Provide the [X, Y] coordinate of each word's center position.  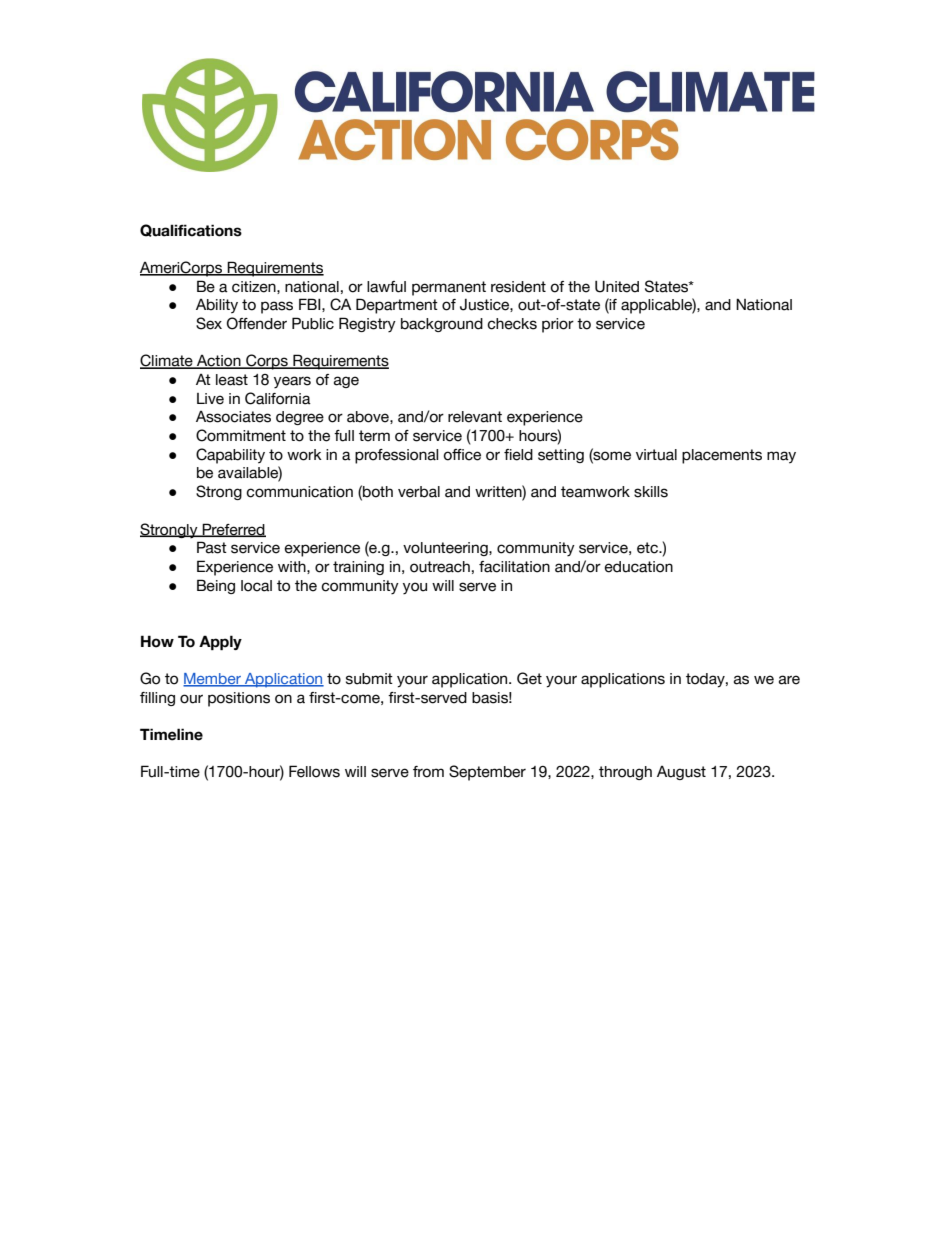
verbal [419, 492]
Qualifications [191, 230]
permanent [449, 288]
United [617, 286]
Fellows [314, 771]
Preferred [233, 530]
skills [651, 492]
